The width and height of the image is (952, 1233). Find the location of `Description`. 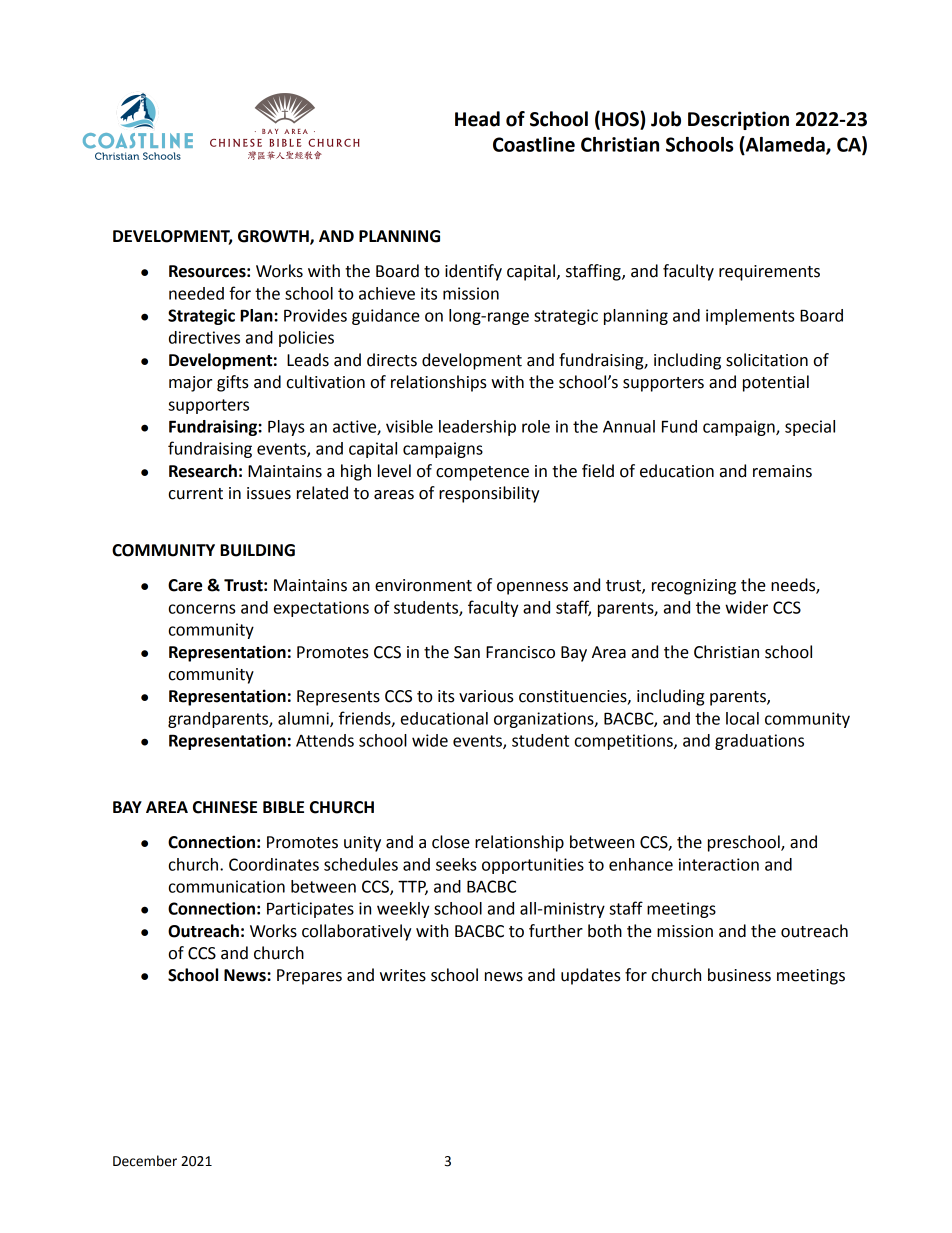

Description is located at coordinates (738, 120).
